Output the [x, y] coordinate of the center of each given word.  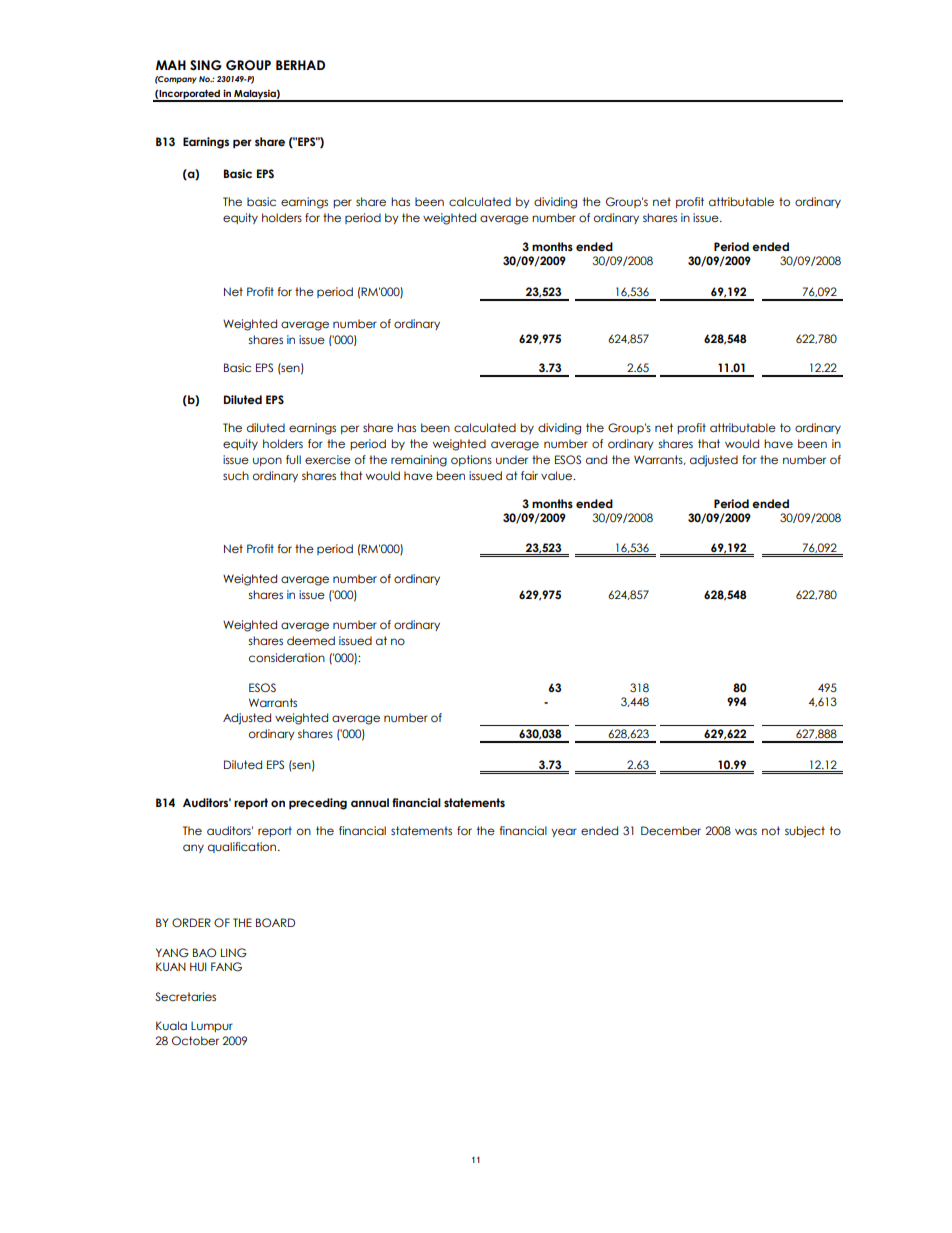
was [746, 831]
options [471, 460]
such [236, 475]
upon [267, 461]
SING [206, 65]
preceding [318, 804]
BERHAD [300, 65]
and [596, 459]
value [558, 475]
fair [529, 475]
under [512, 459]
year [564, 832]
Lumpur [212, 1027]
